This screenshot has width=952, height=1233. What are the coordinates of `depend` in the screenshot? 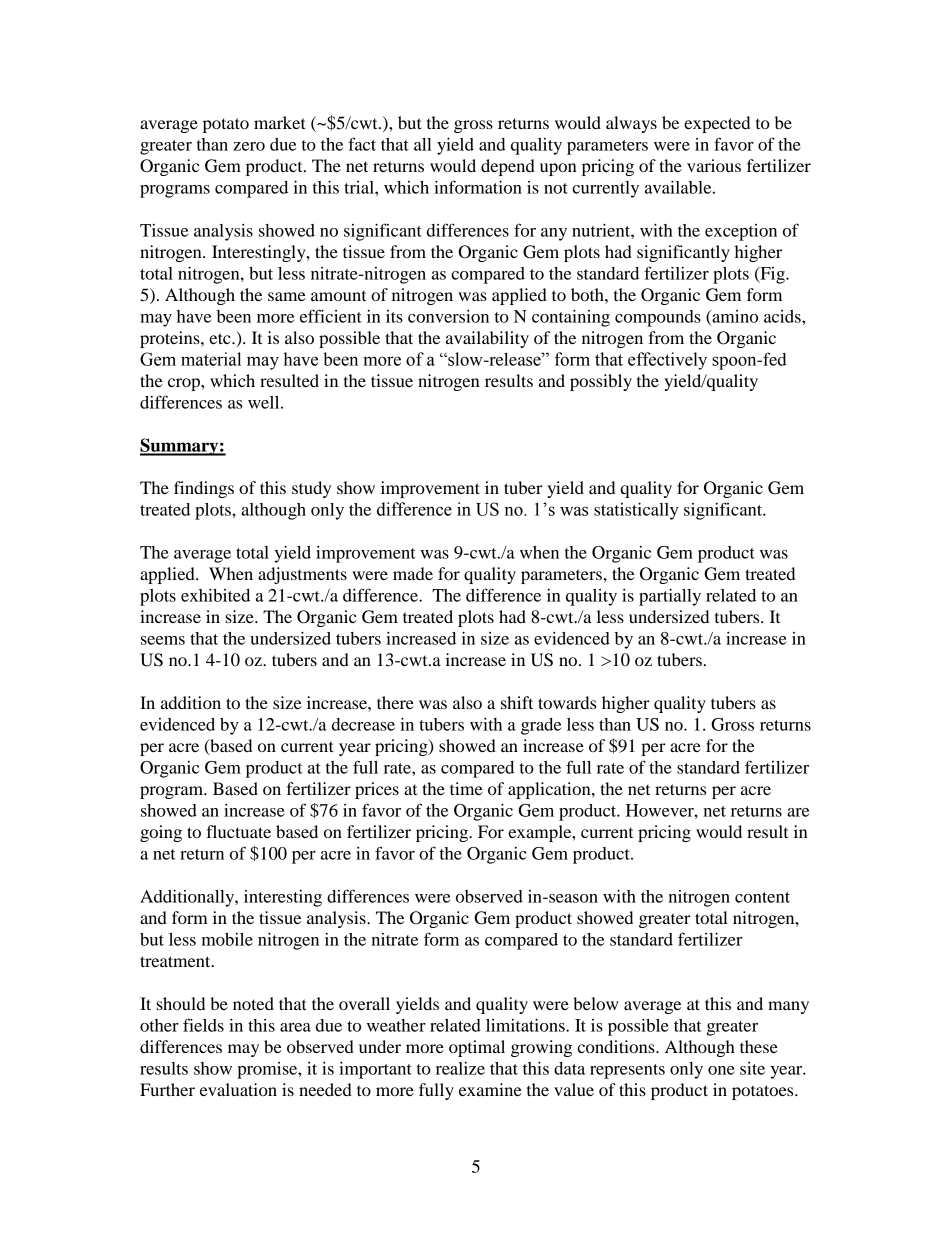 It's located at (508, 167).
